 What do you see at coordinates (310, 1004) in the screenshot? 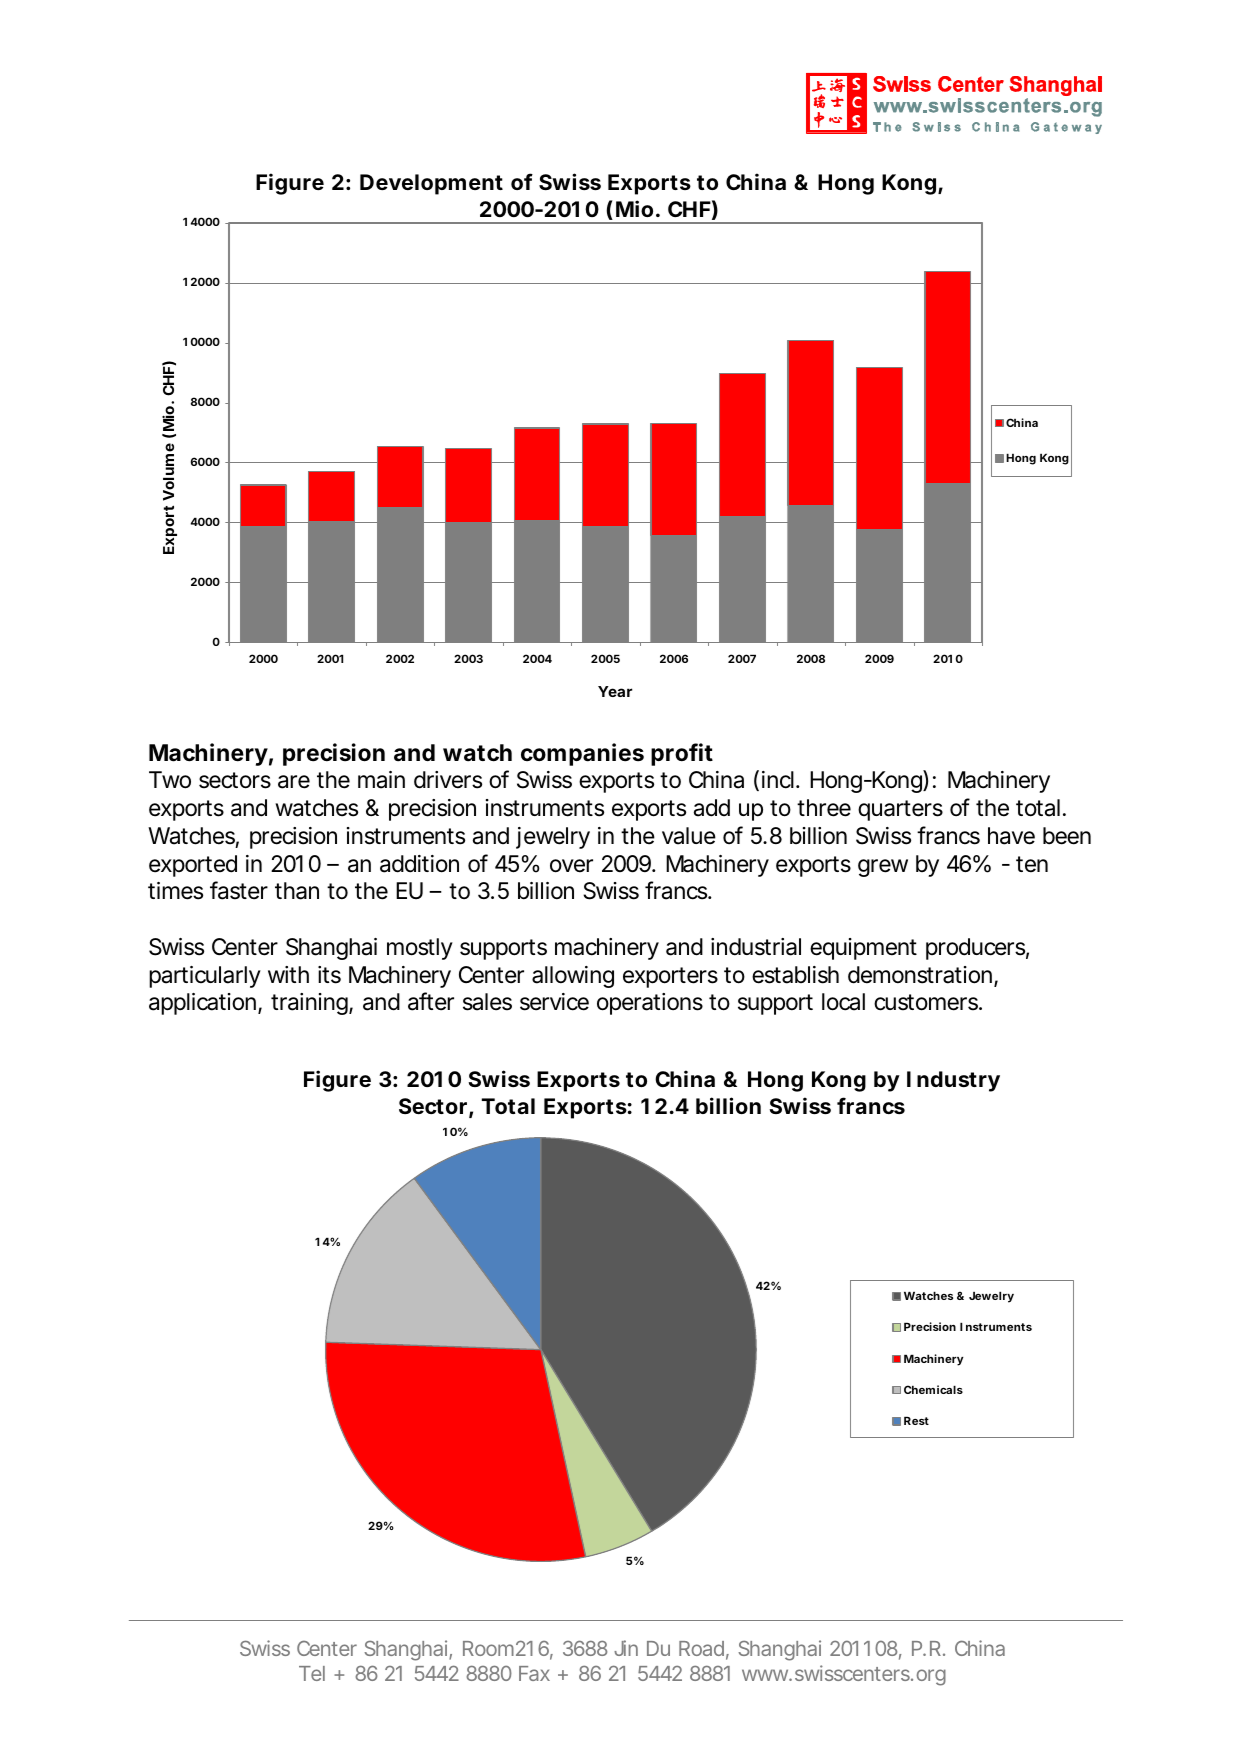
I see `training` at bounding box center [310, 1004].
